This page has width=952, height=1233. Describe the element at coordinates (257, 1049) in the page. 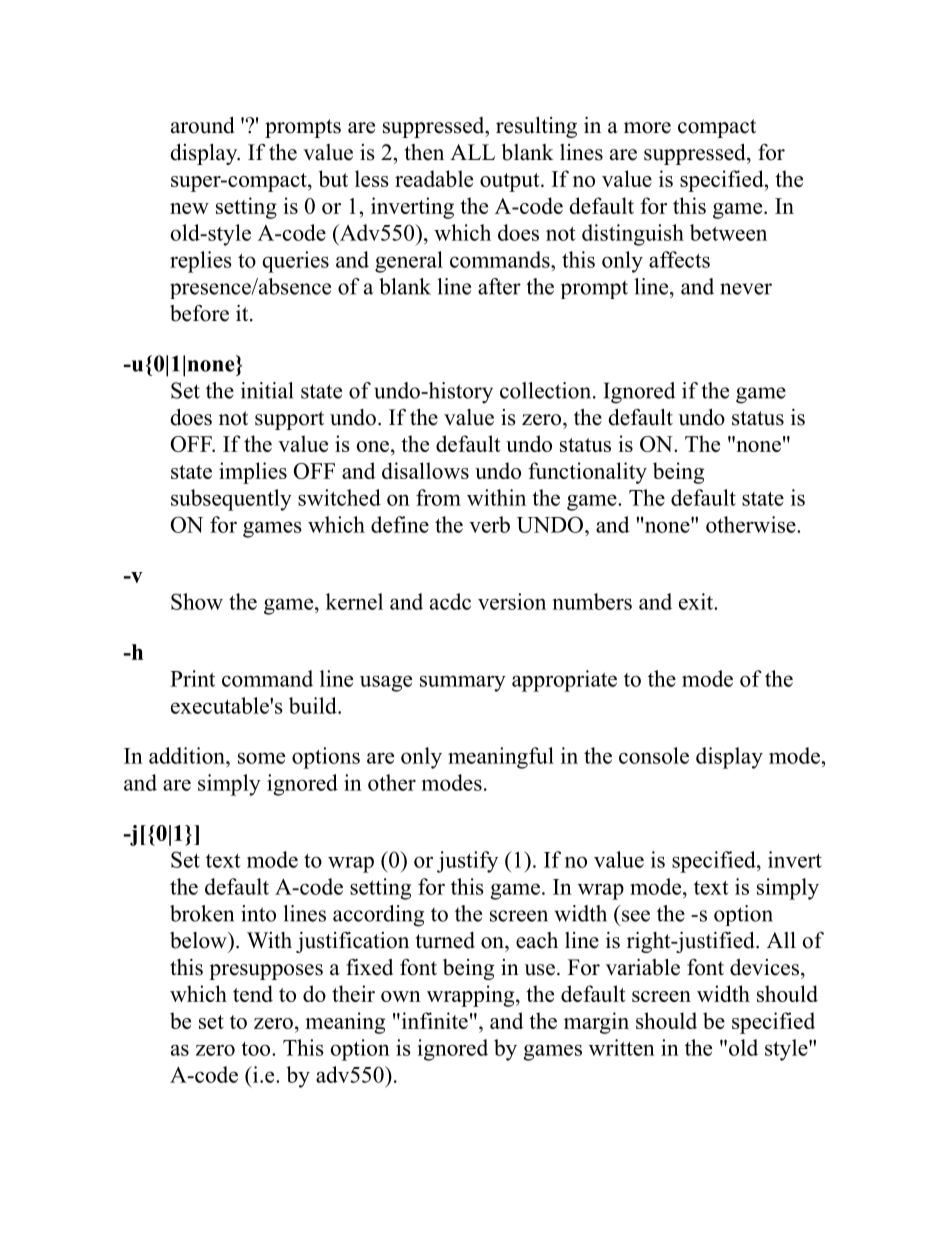

I see `too` at that location.
